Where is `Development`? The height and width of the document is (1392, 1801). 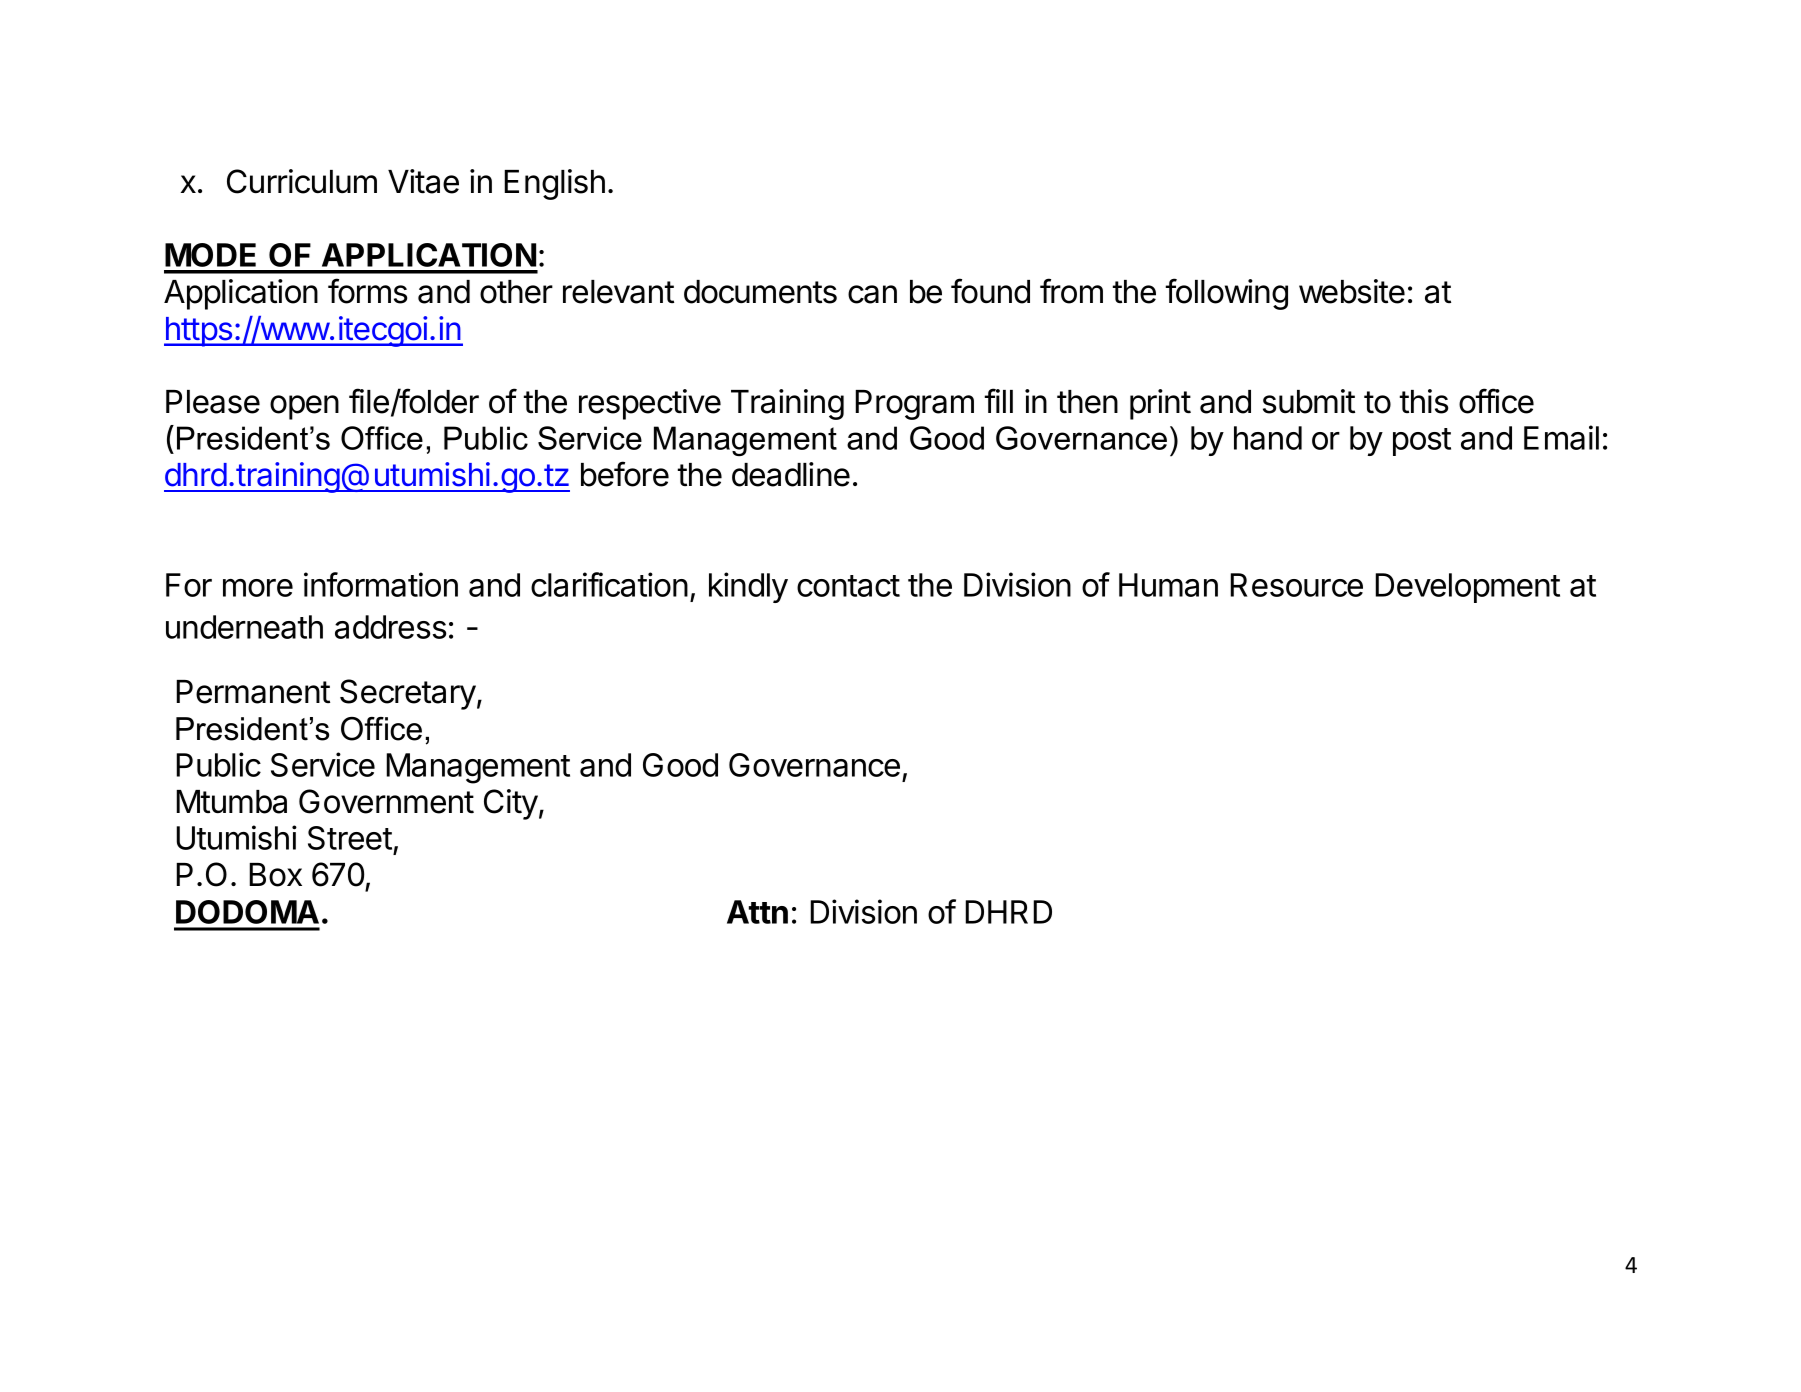
Development is located at coordinates (1467, 588).
